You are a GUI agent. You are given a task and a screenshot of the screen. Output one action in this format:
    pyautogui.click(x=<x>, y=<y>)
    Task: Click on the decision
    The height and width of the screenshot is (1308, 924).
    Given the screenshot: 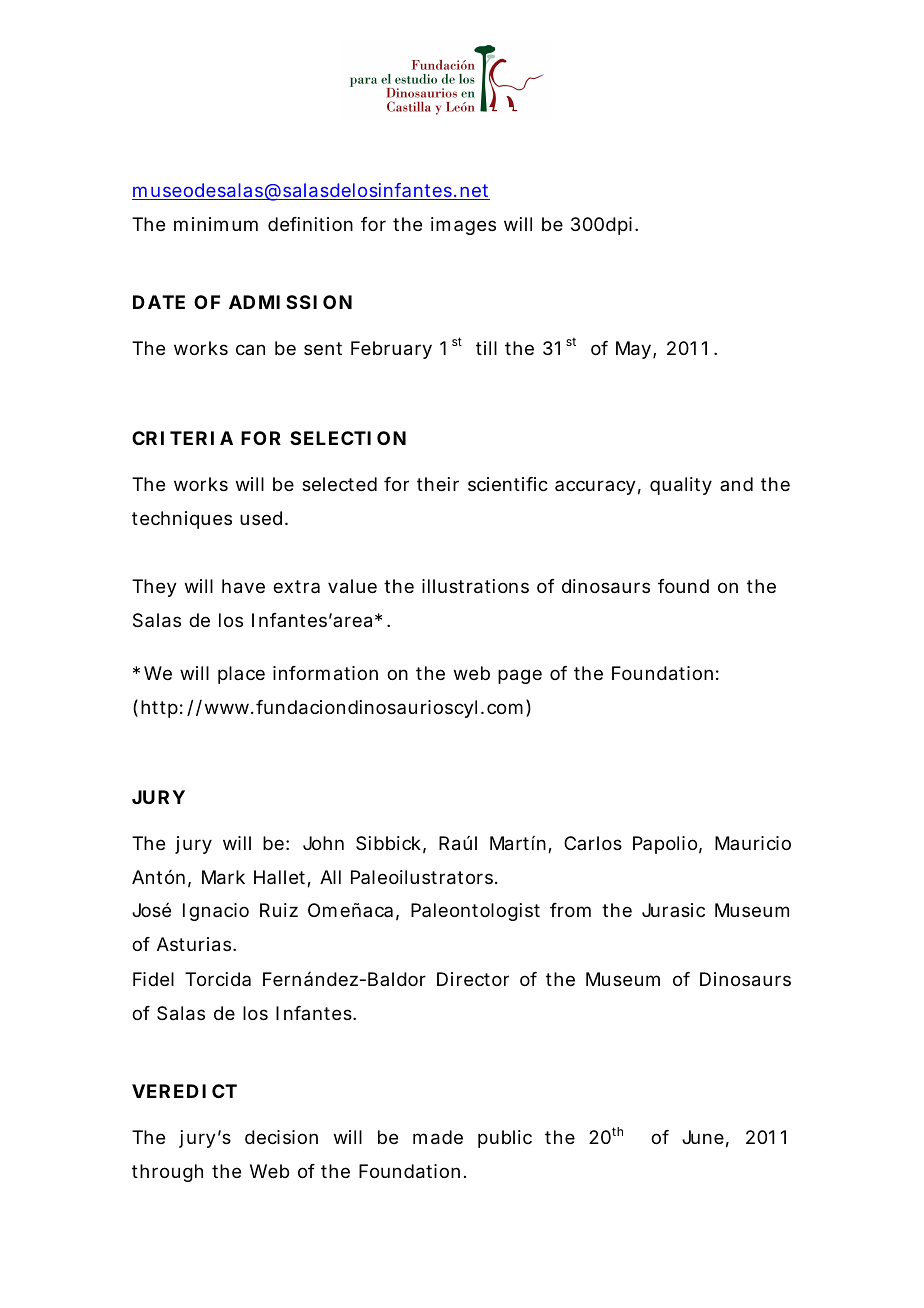 What is the action you would take?
    pyautogui.click(x=281, y=1137)
